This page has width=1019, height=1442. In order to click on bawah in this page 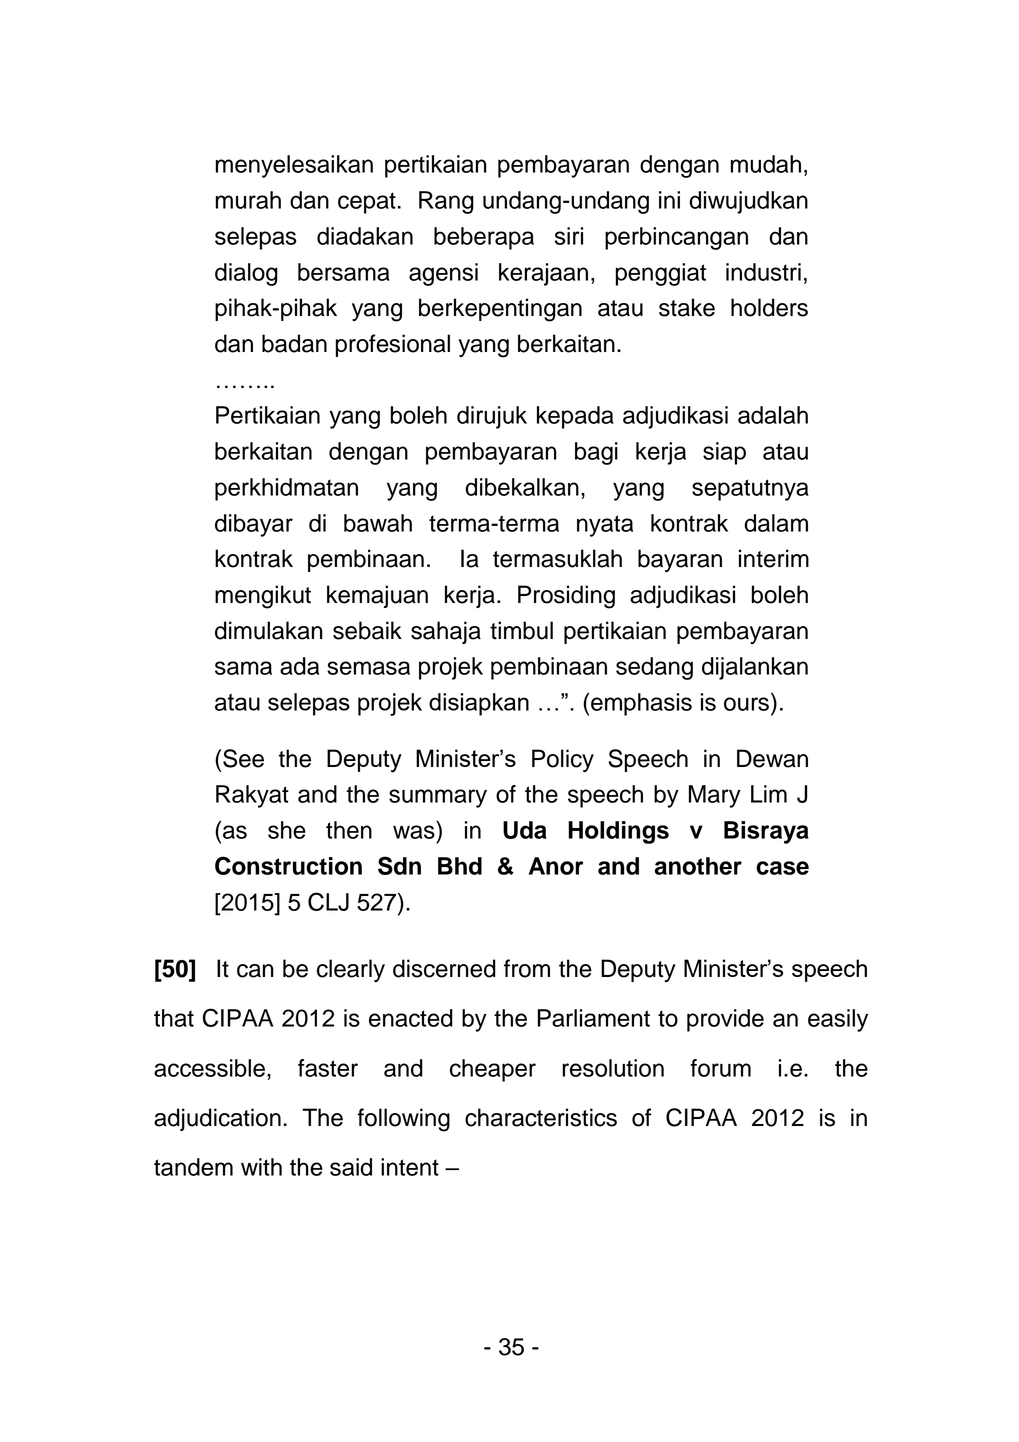, I will do `click(378, 523)`.
